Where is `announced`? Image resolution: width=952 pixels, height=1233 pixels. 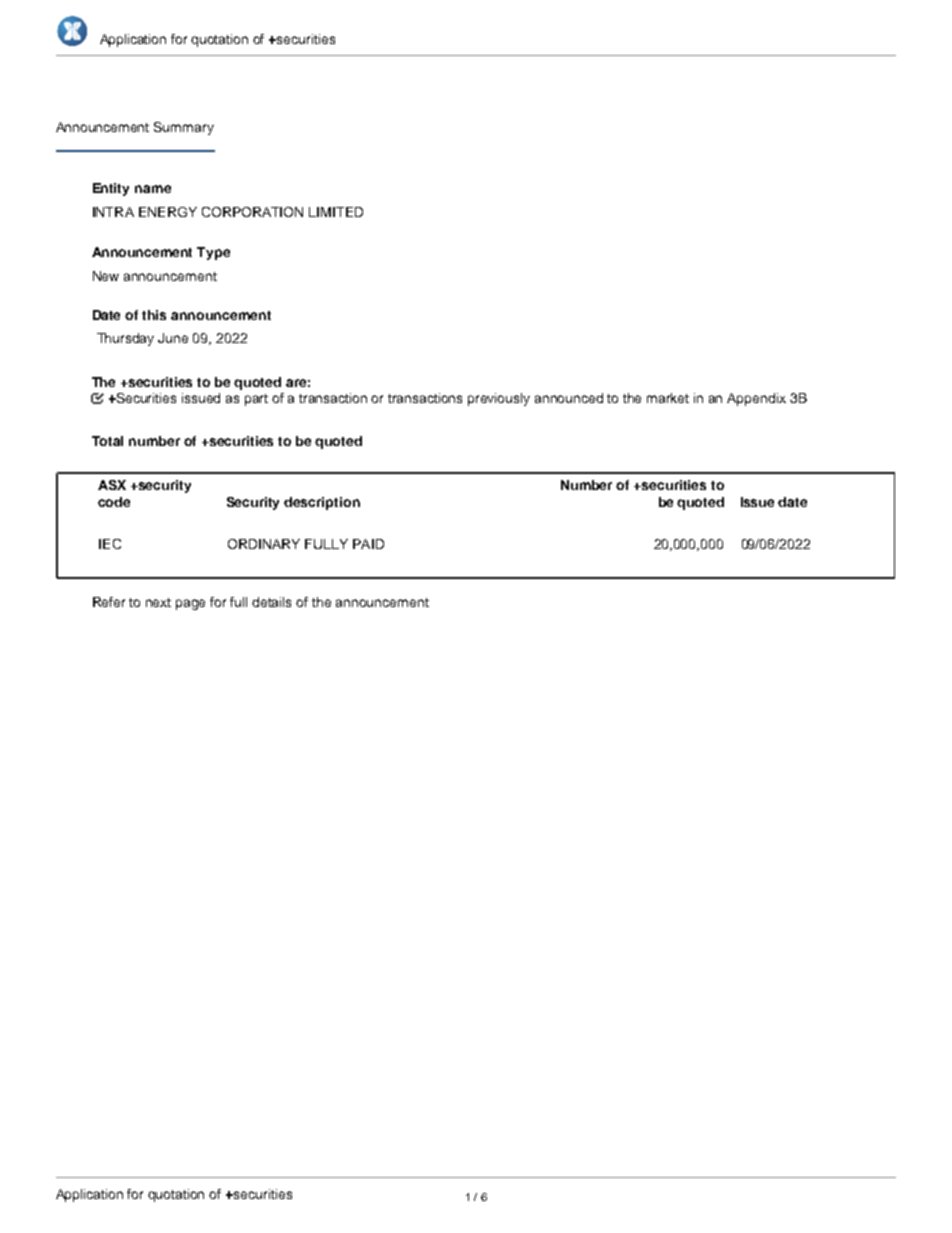 announced is located at coordinates (569, 398).
